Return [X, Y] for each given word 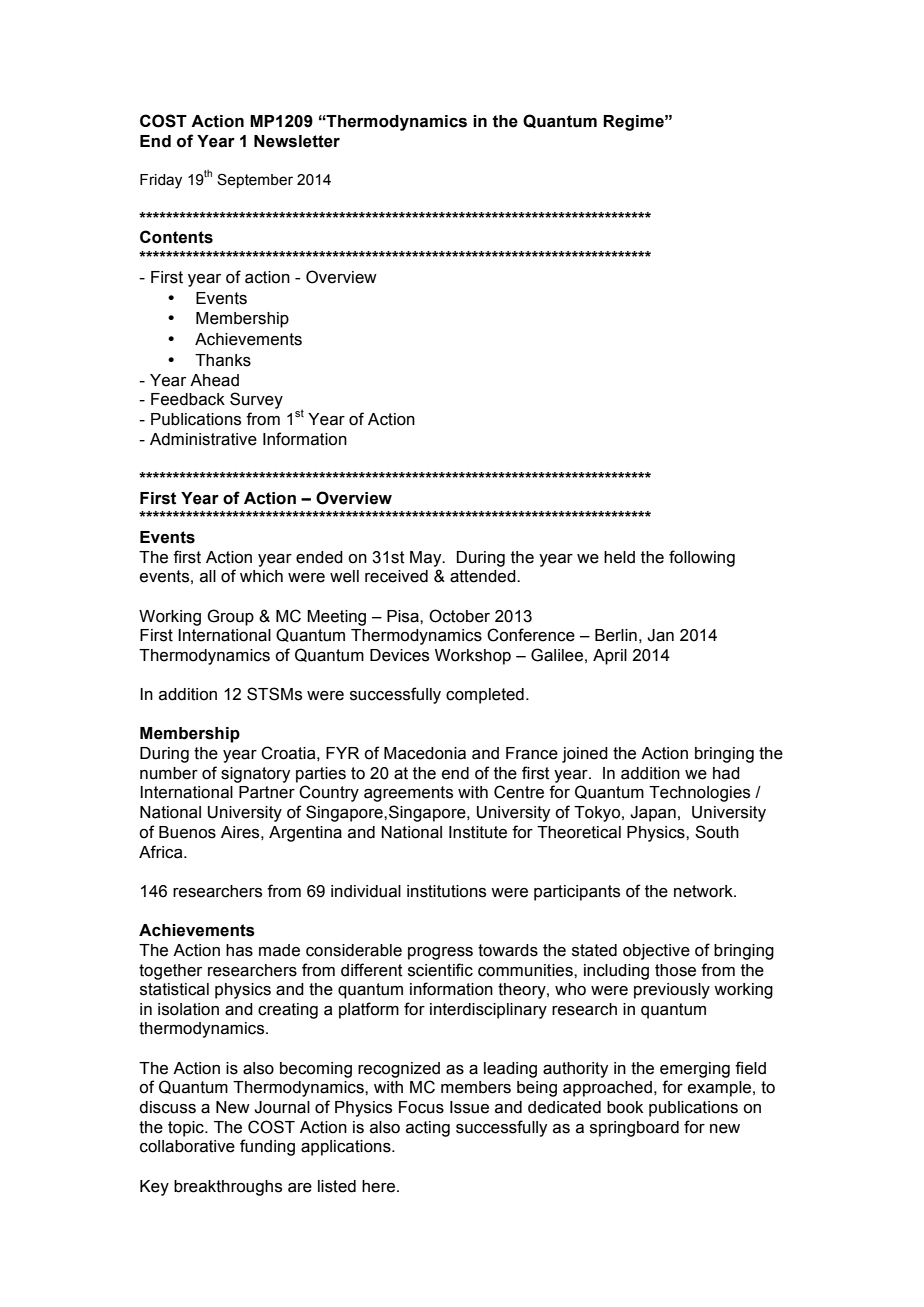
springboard [634, 1129]
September [255, 180]
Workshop [473, 657]
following [702, 558]
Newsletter [297, 141]
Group [230, 617]
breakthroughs [228, 1188]
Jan [660, 635]
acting [428, 1129]
